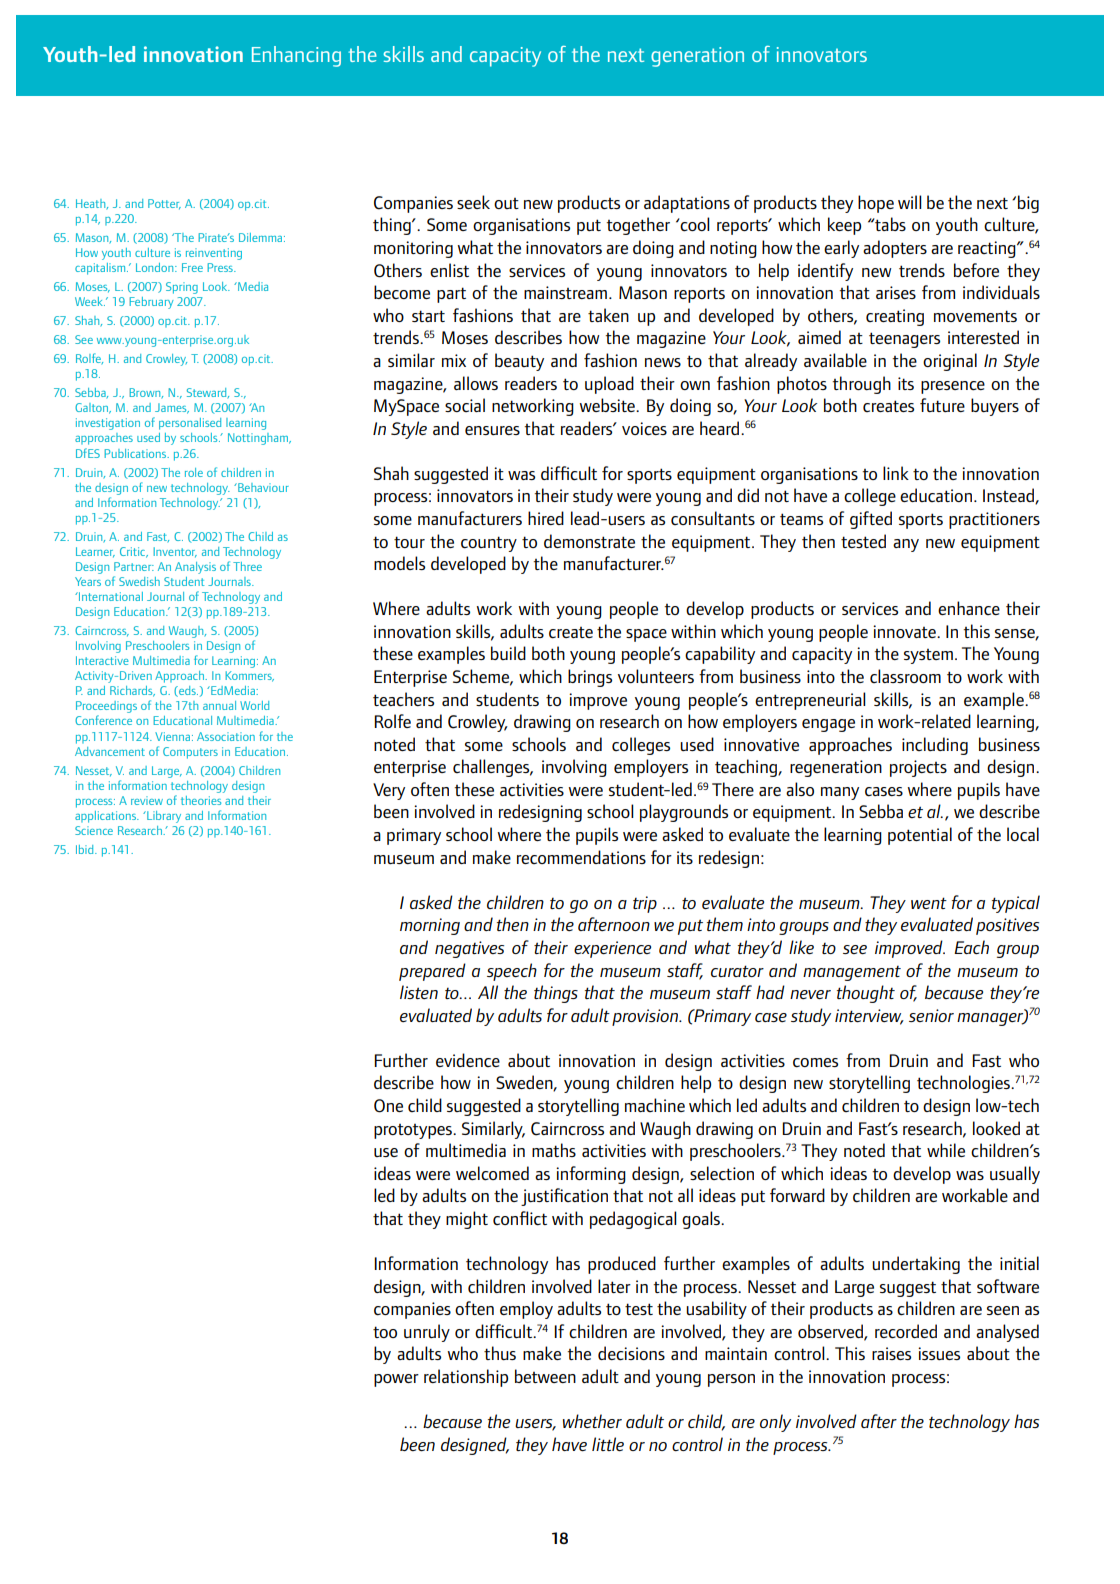  I want to click on including, so click(935, 746).
